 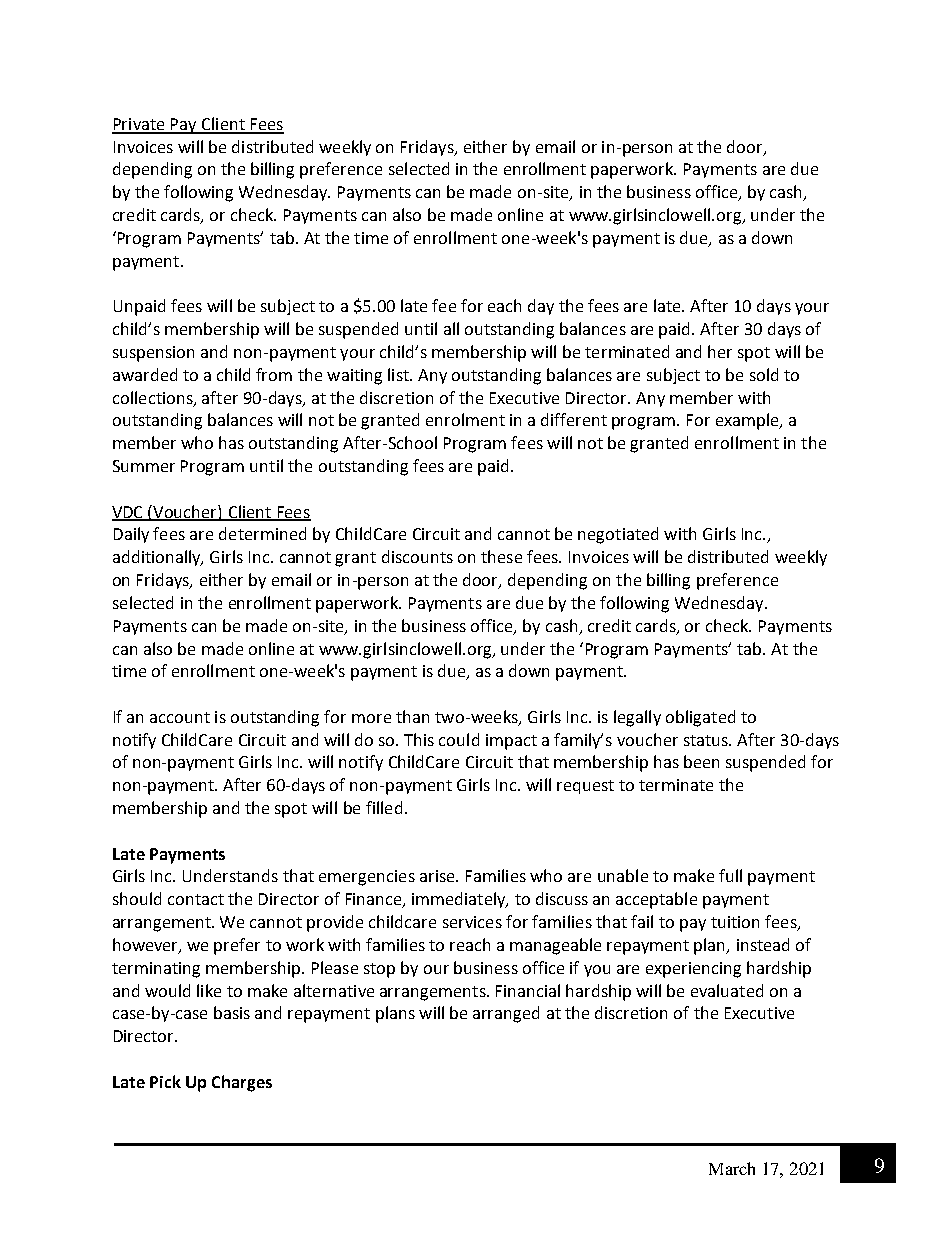 What do you see at coordinates (242, 1083) in the screenshot?
I see `Charges` at bounding box center [242, 1083].
